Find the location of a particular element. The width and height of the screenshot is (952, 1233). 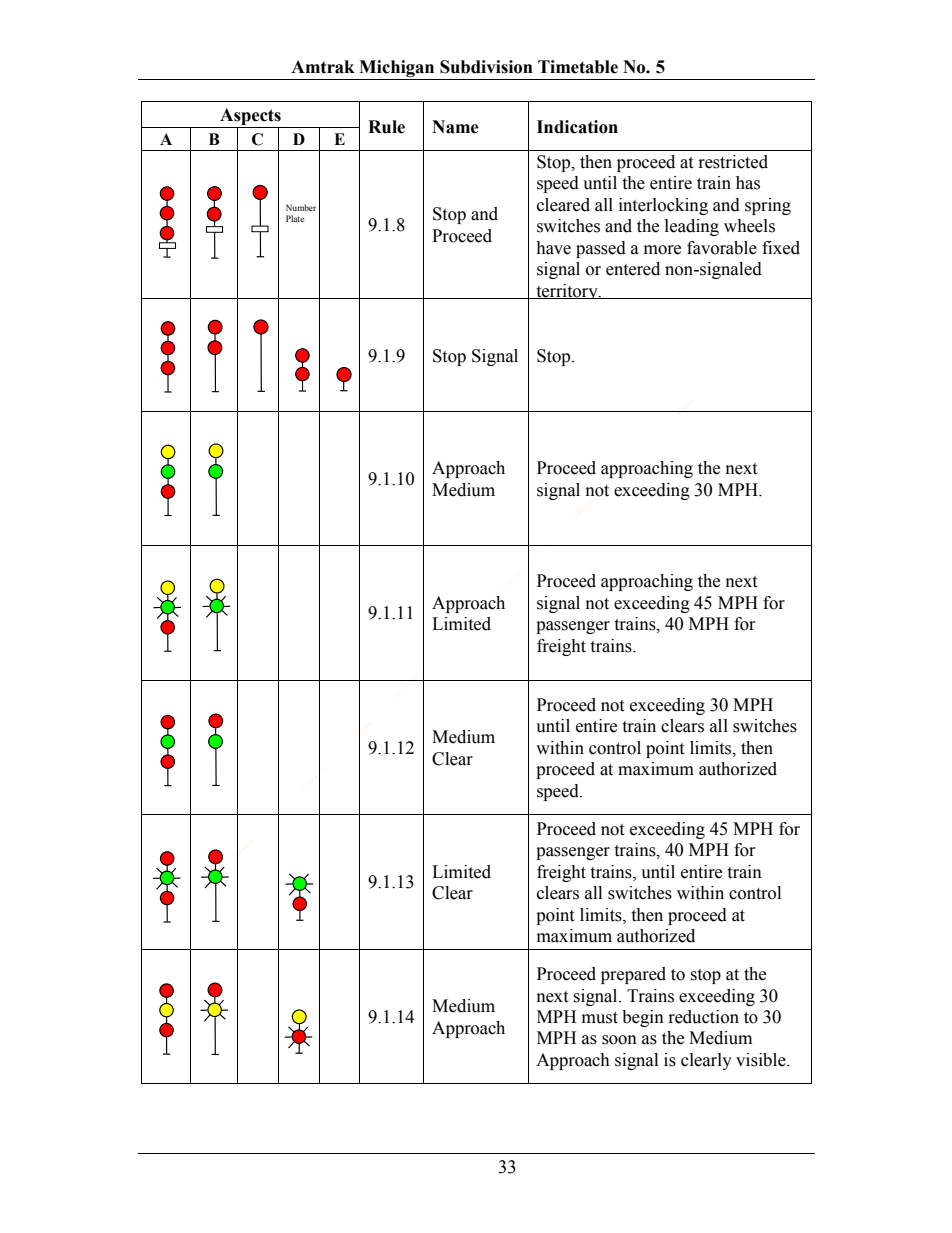

restricted is located at coordinates (733, 162).
